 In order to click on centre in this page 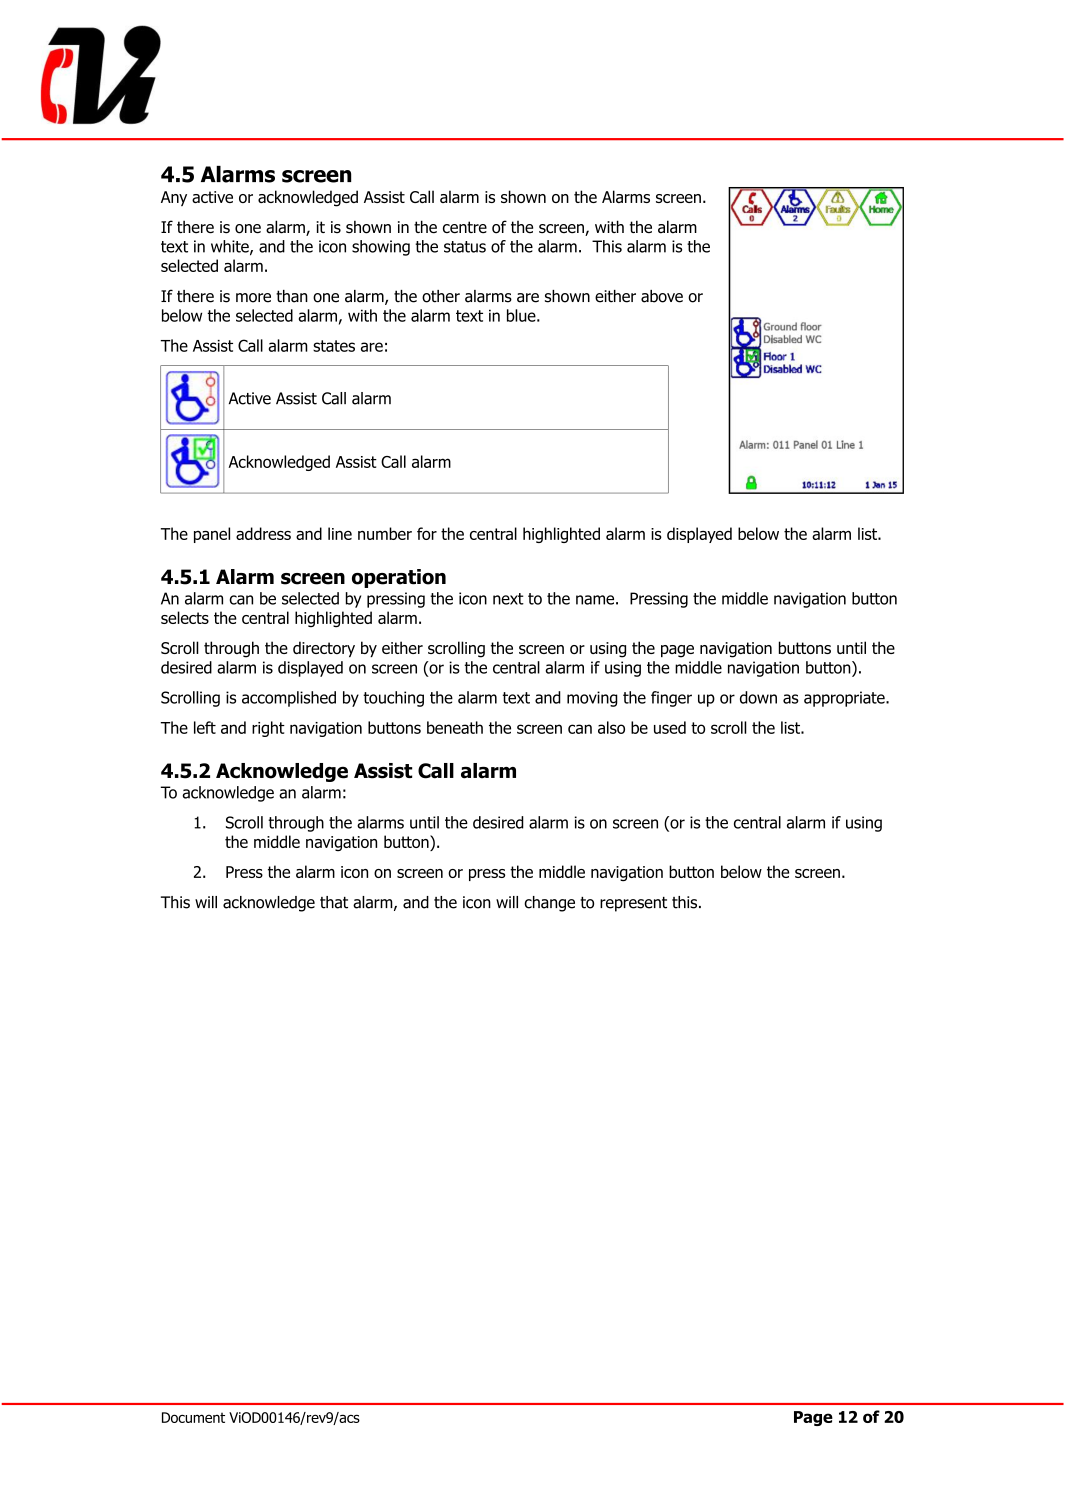, I will do `click(465, 227)`.
